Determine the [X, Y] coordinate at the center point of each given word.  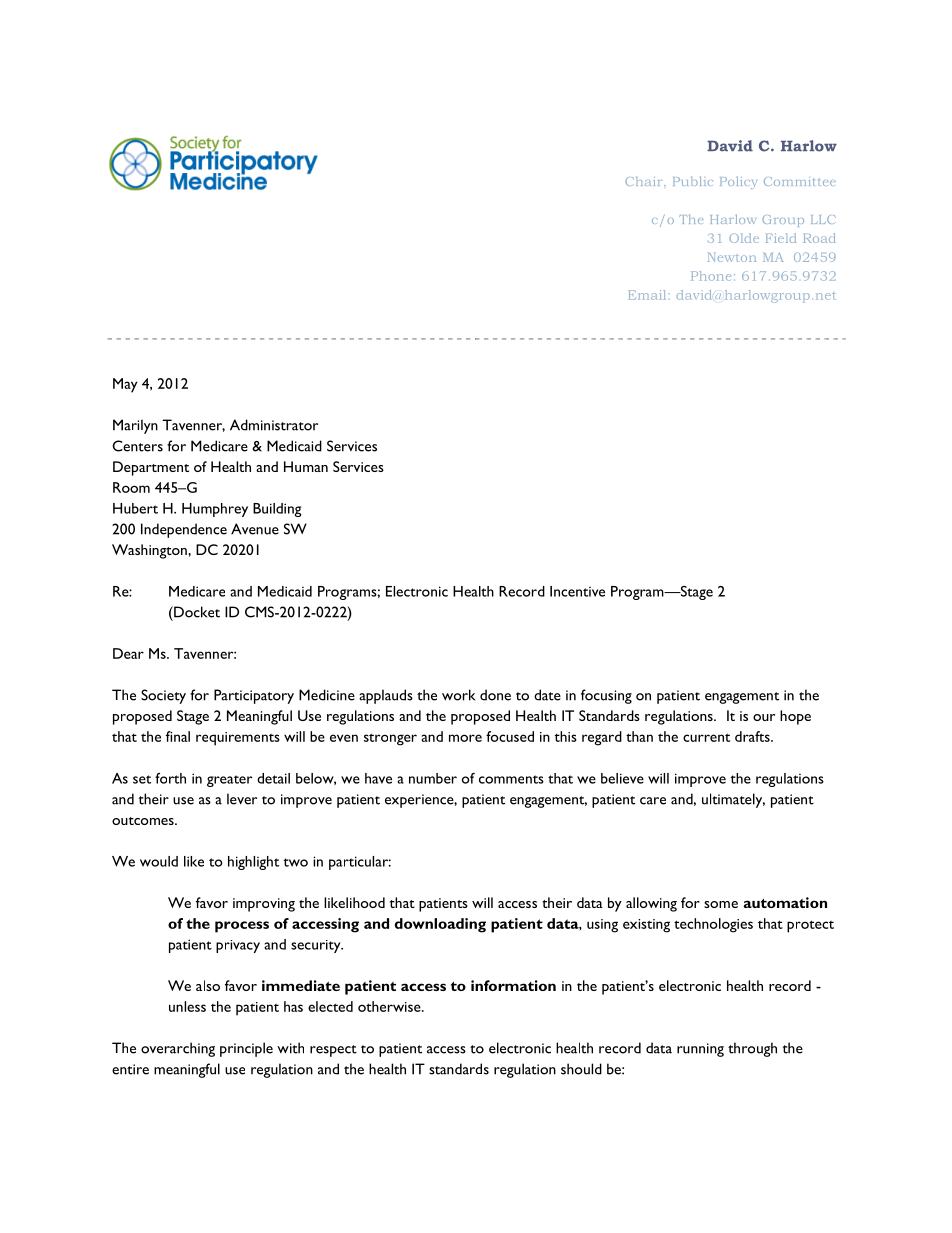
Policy [738, 182]
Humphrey [215, 510]
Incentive [577, 591]
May [125, 385]
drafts [753, 736]
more [465, 738]
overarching [178, 1049]
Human [306, 466]
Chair [645, 181]
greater [229, 781]
